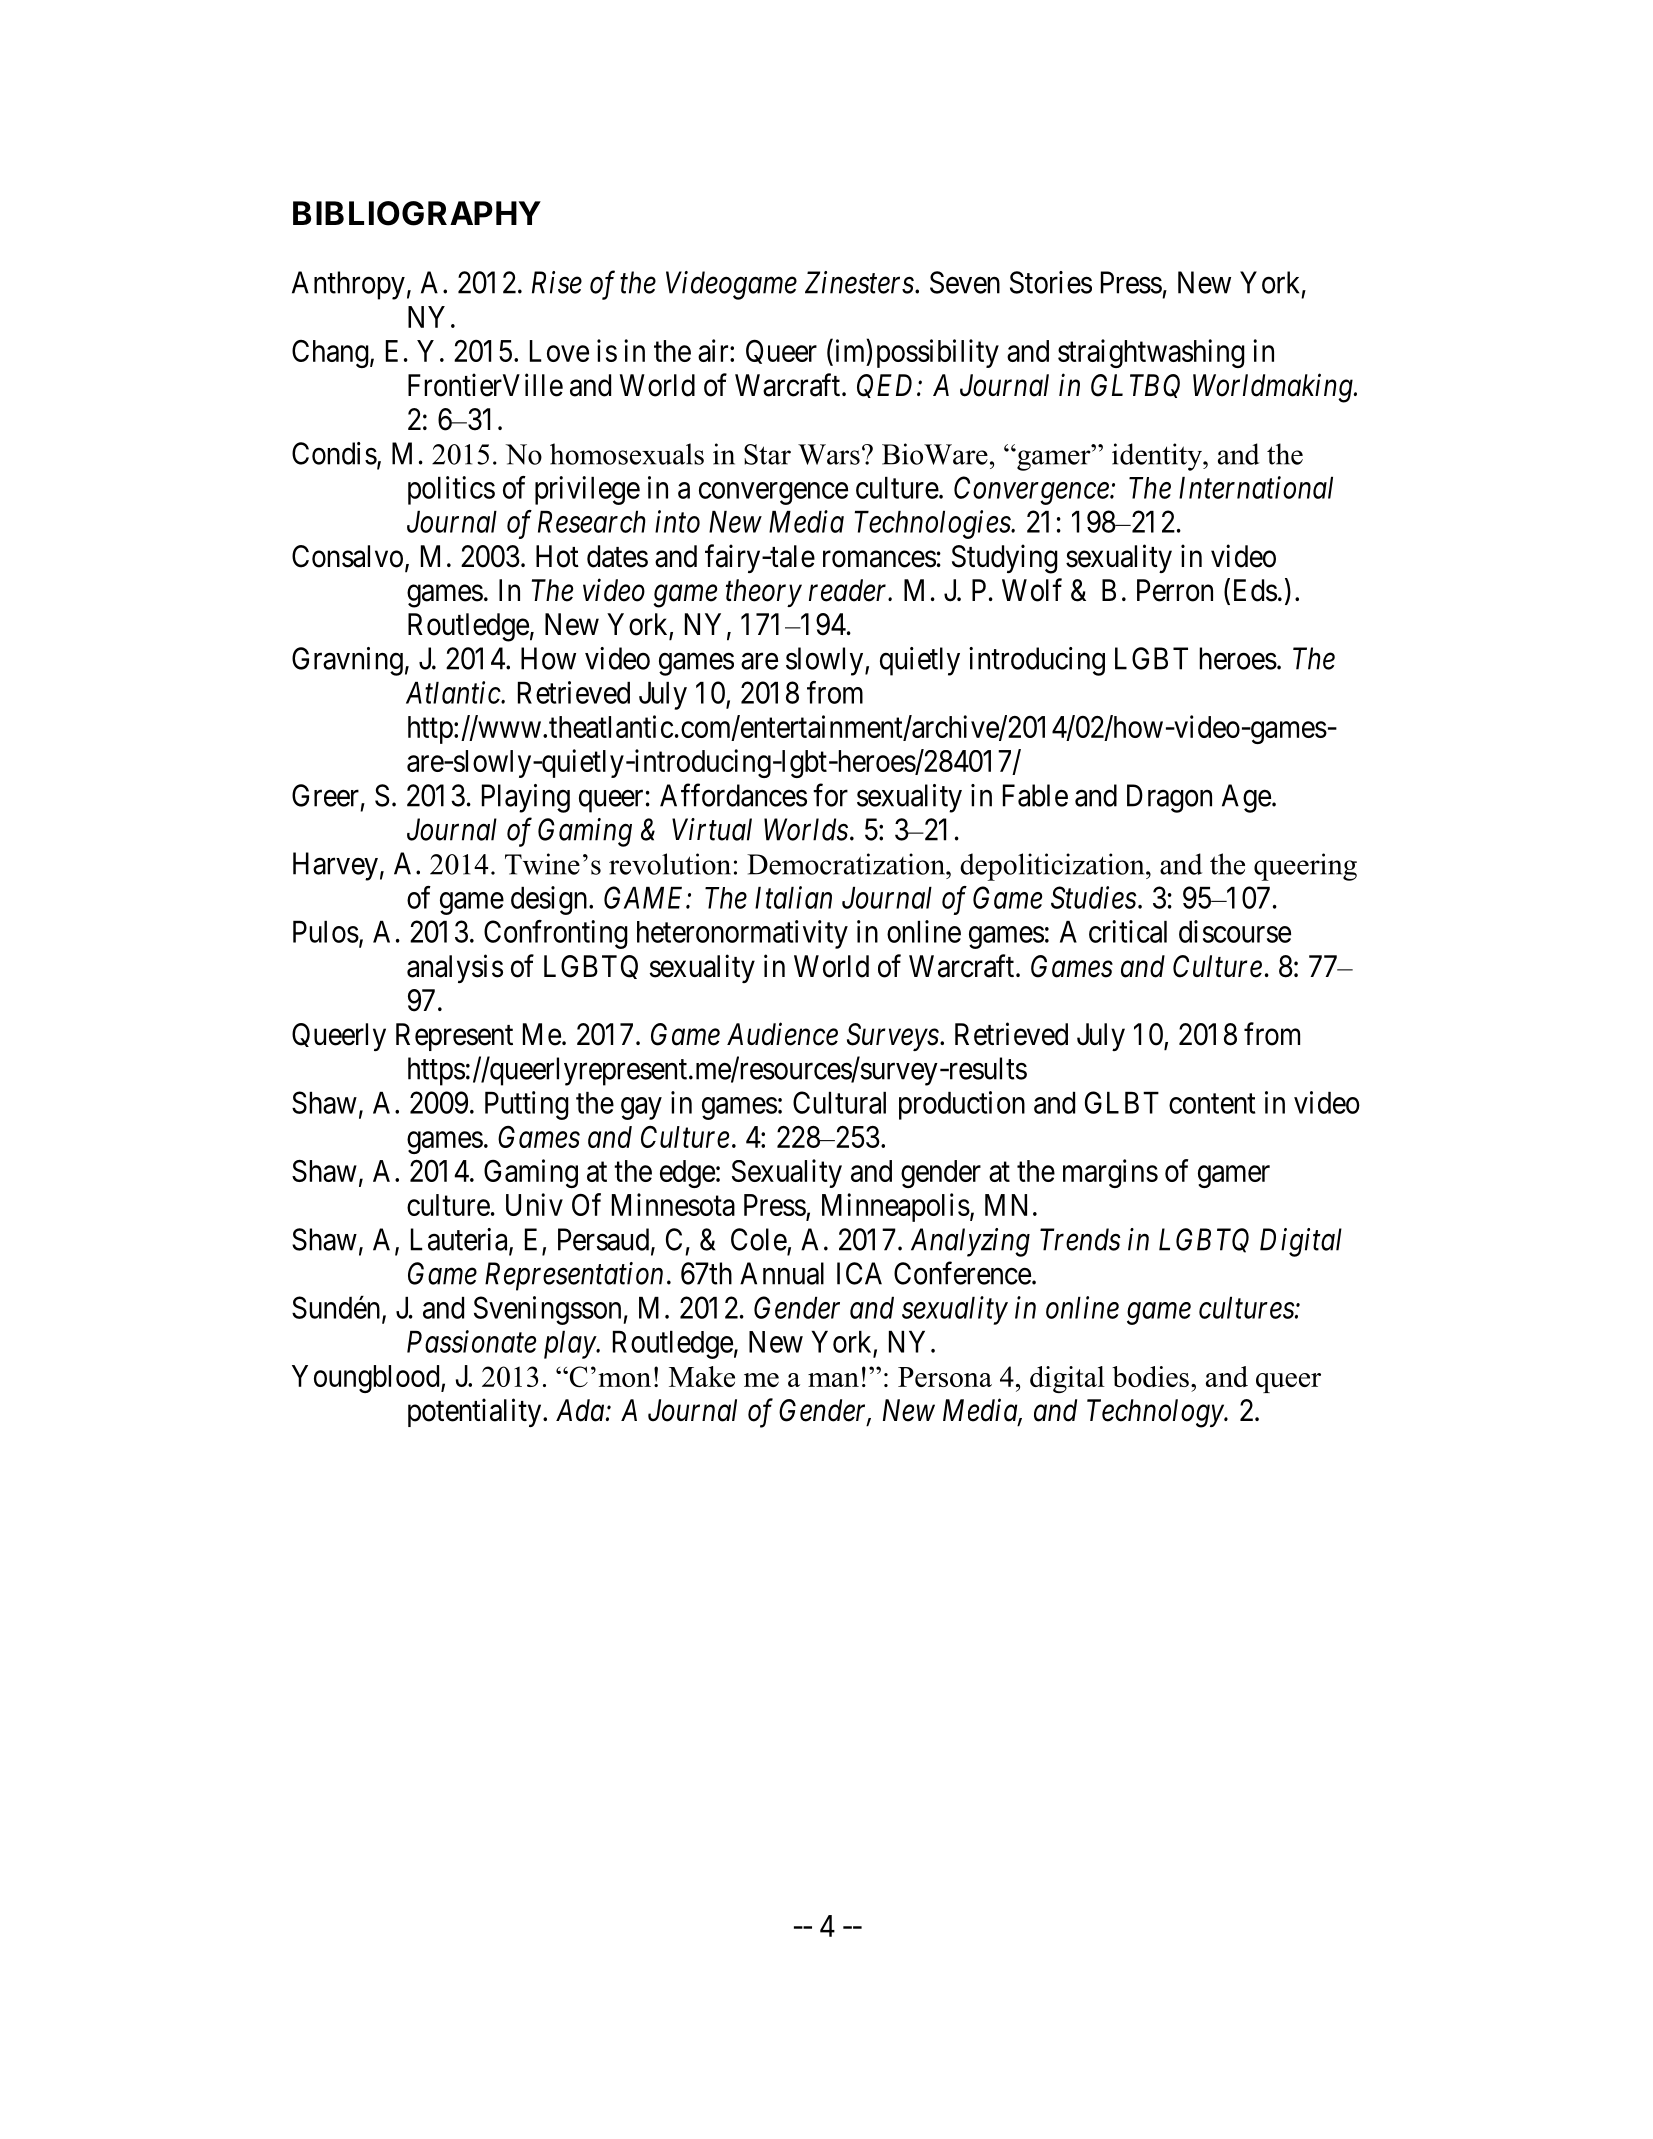 The height and width of the document is (2139, 1653). What do you see at coordinates (1110, 1173) in the document?
I see `margins` at bounding box center [1110, 1173].
